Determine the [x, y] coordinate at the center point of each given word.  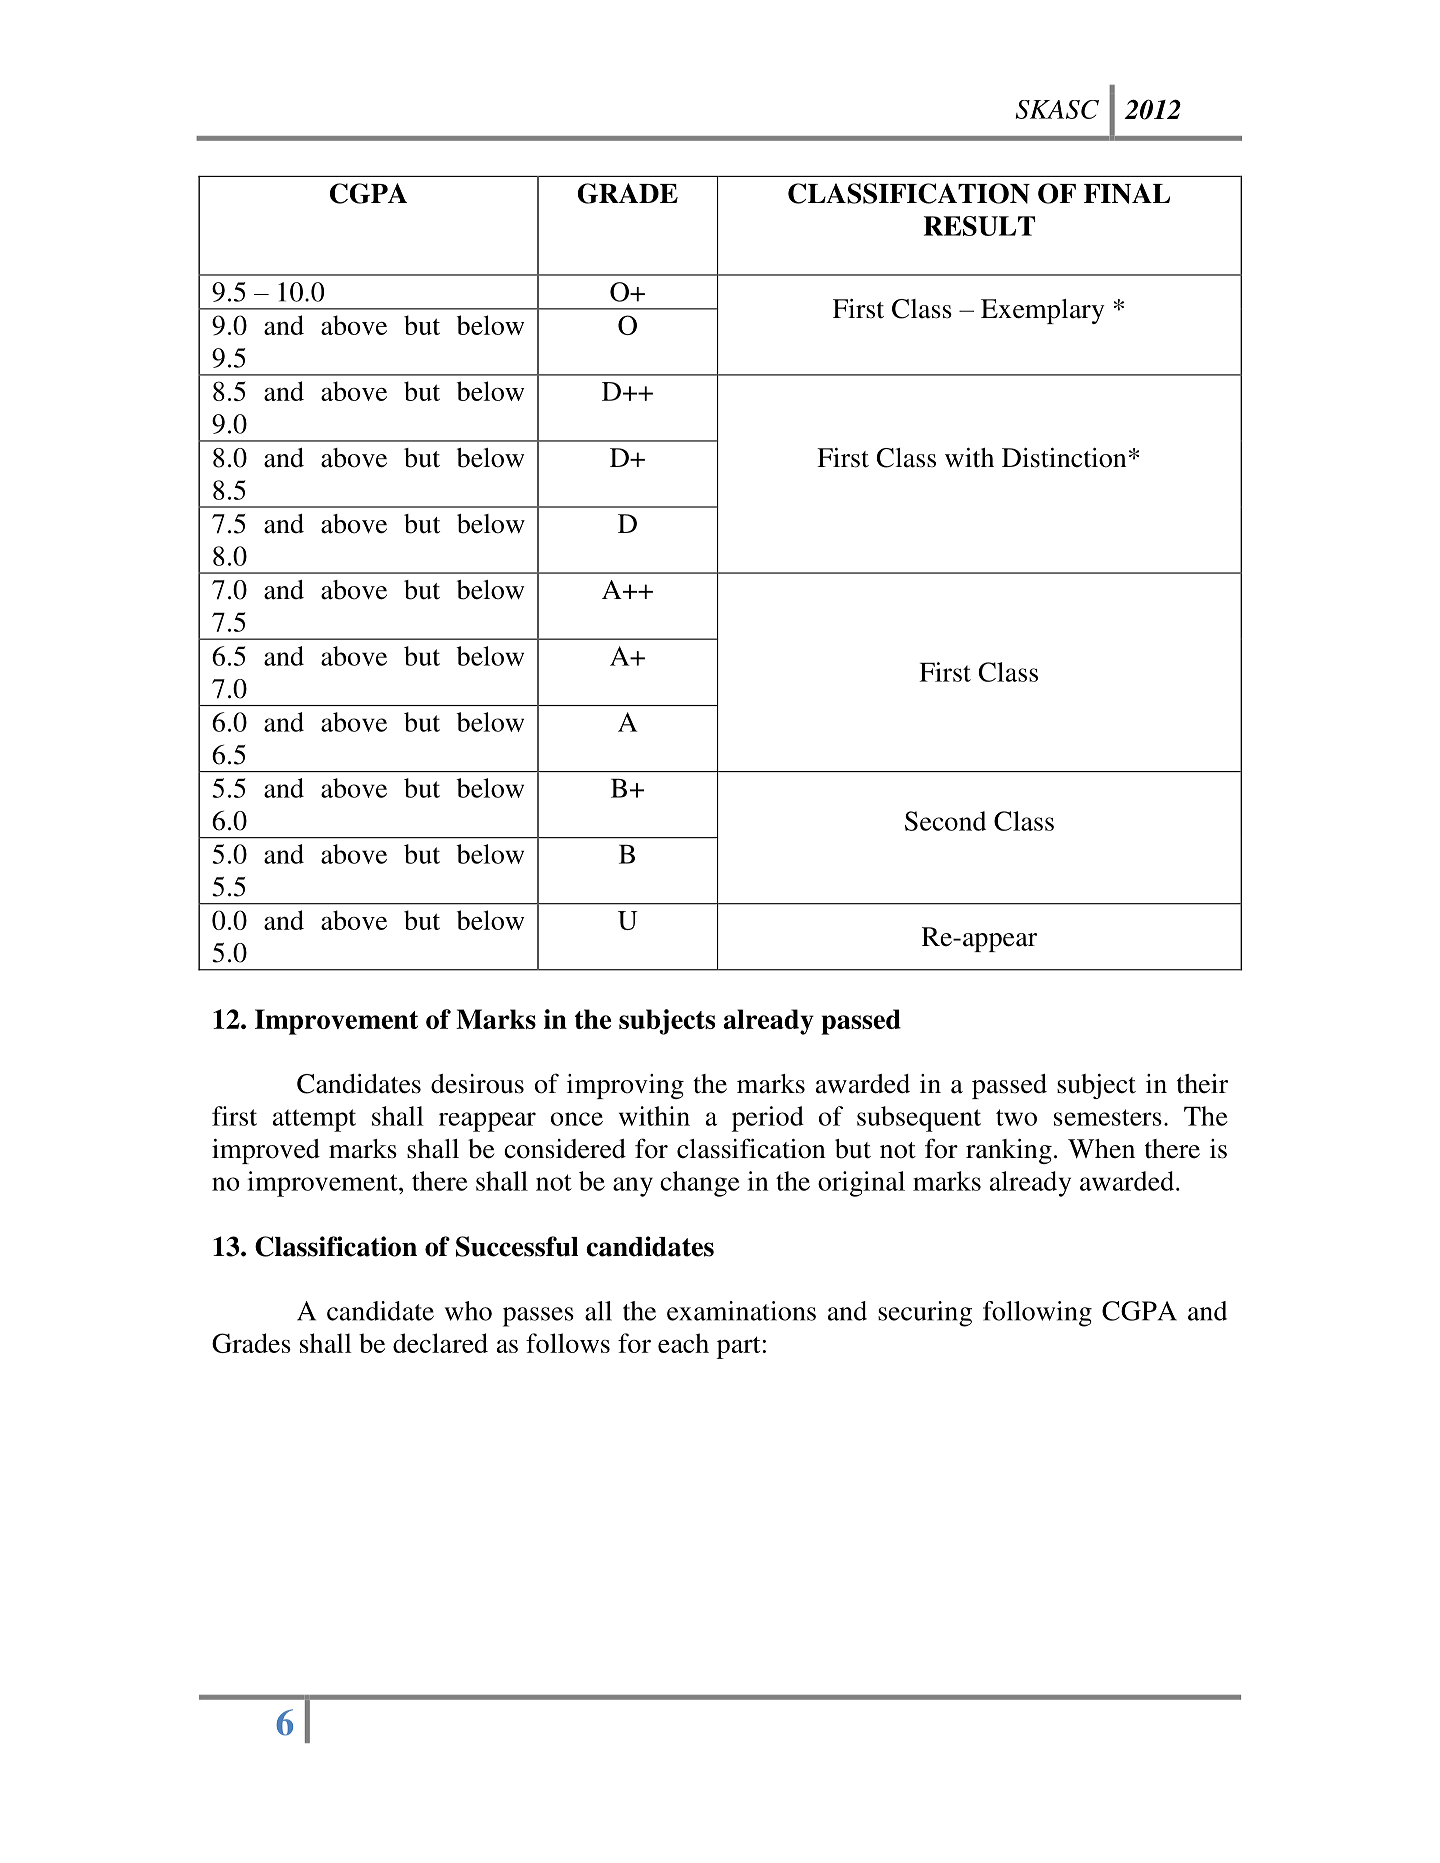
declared [440, 1343]
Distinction [1064, 458]
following [1037, 1314]
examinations [741, 1311]
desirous [477, 1084]
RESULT [980, 226]
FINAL [1127, 193]
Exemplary [1043, 311]
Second [945, 821]
